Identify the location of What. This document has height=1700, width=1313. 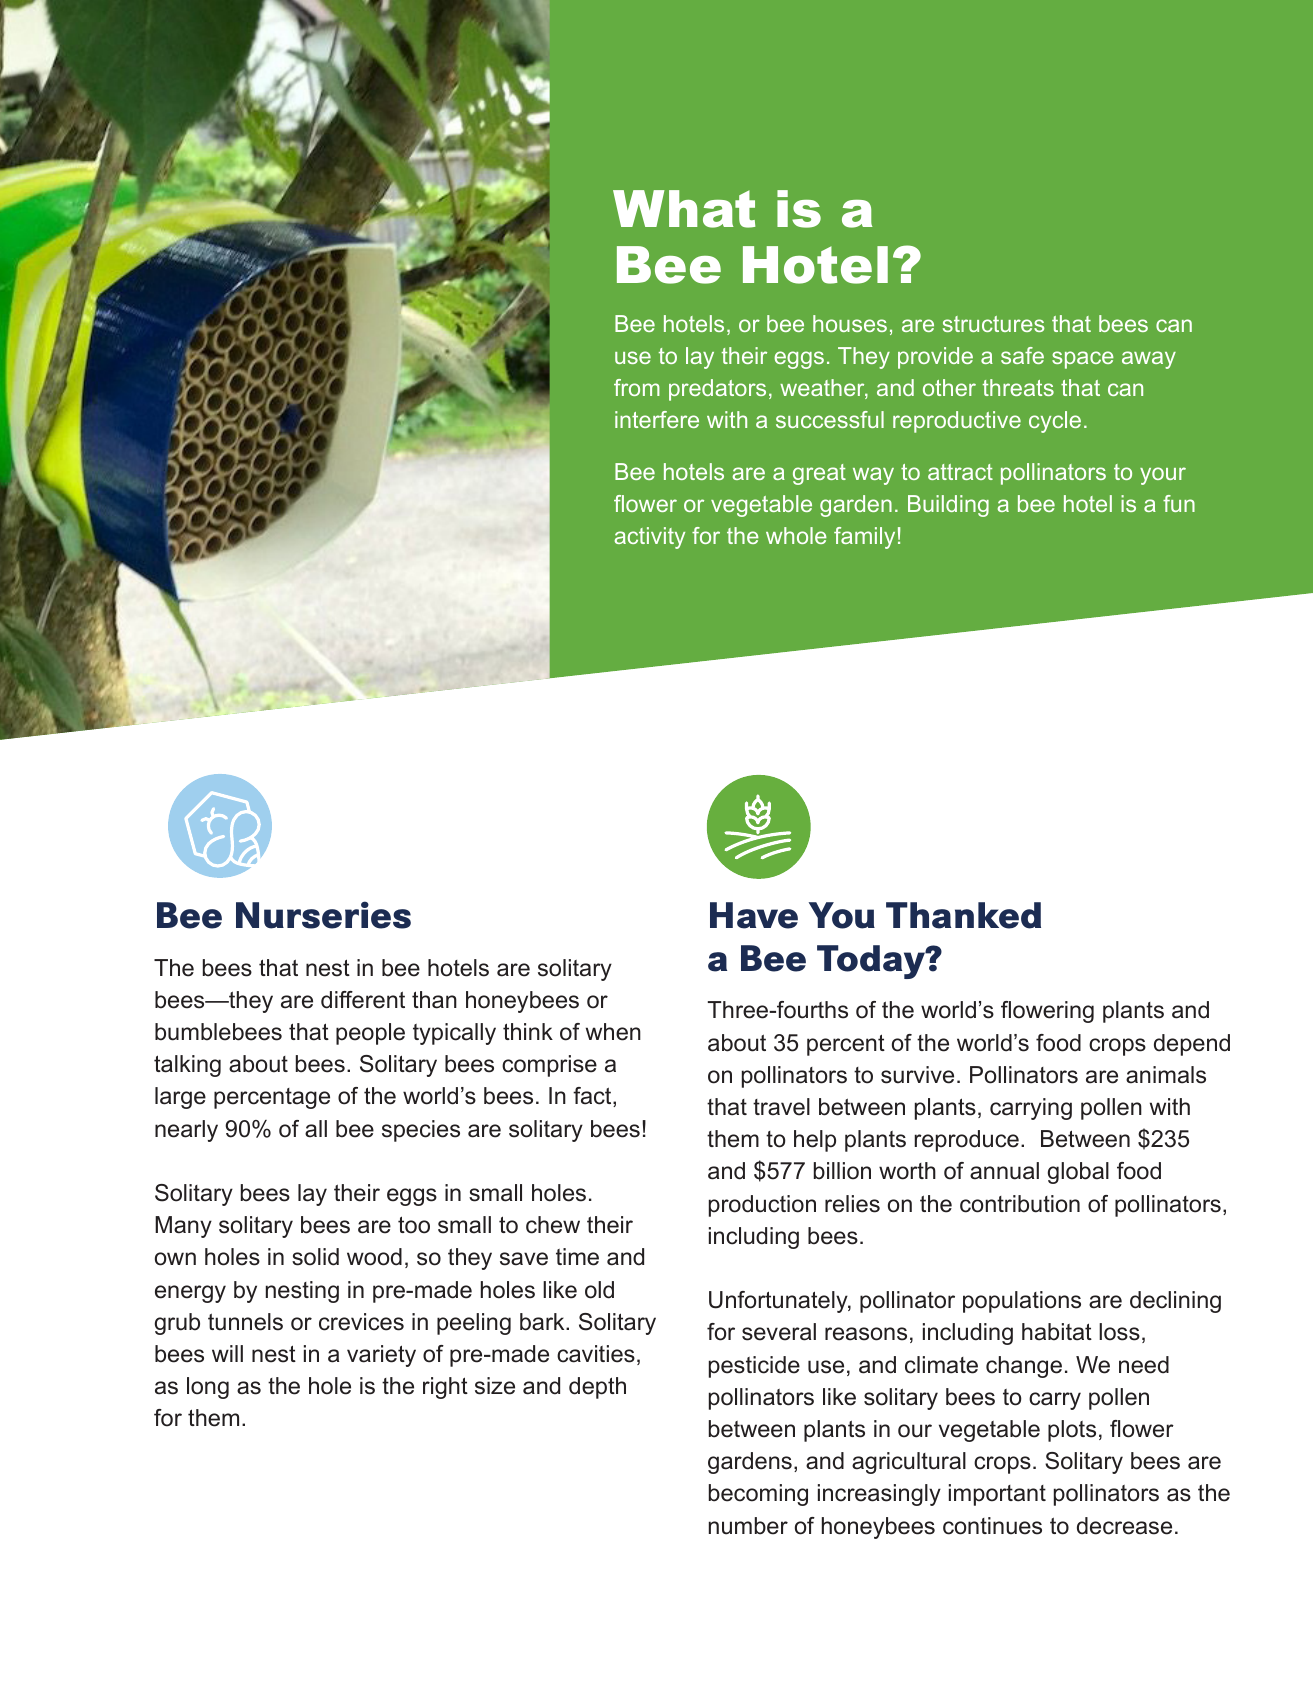
(684, 209).
